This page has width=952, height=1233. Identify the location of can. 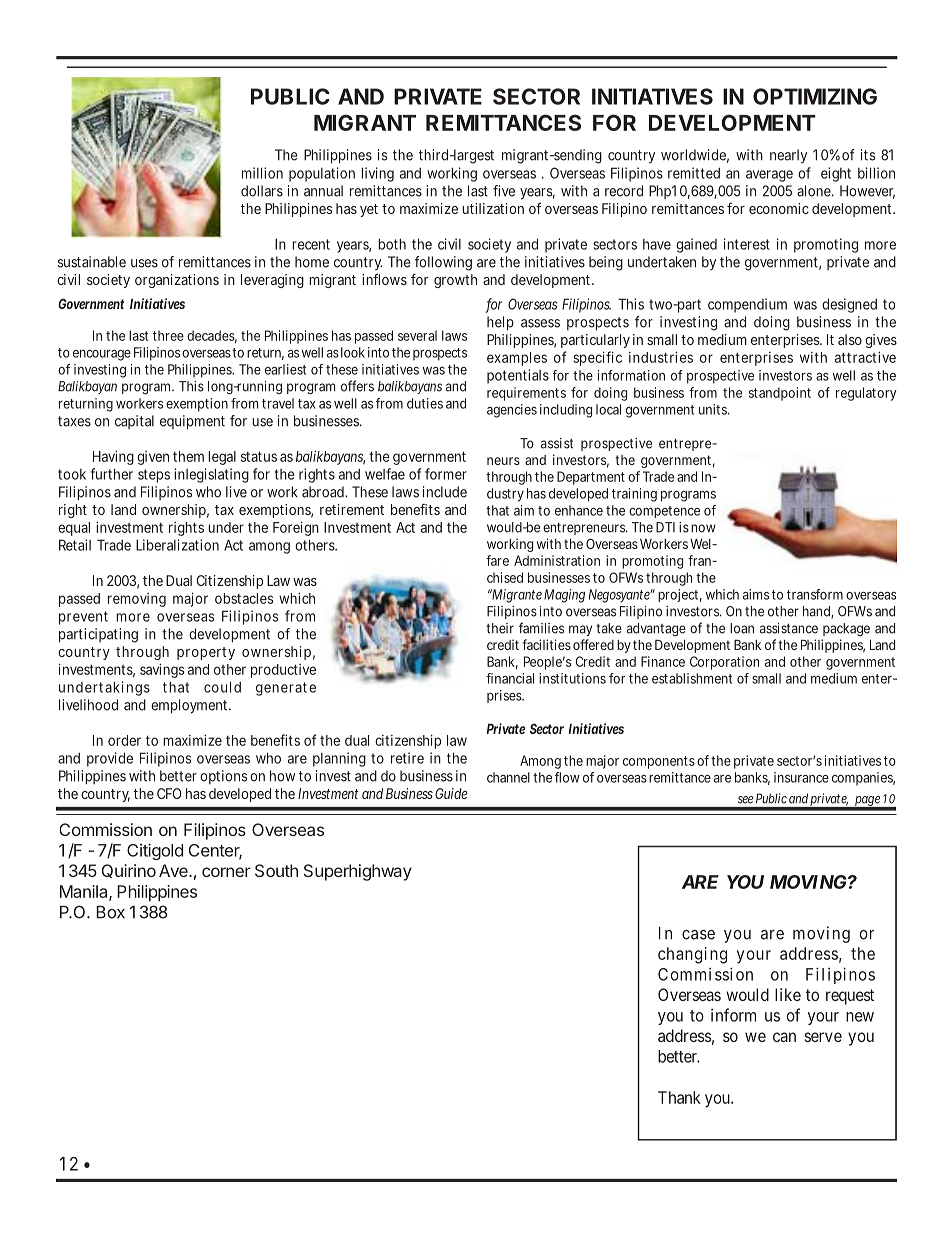
(784, 1037).
